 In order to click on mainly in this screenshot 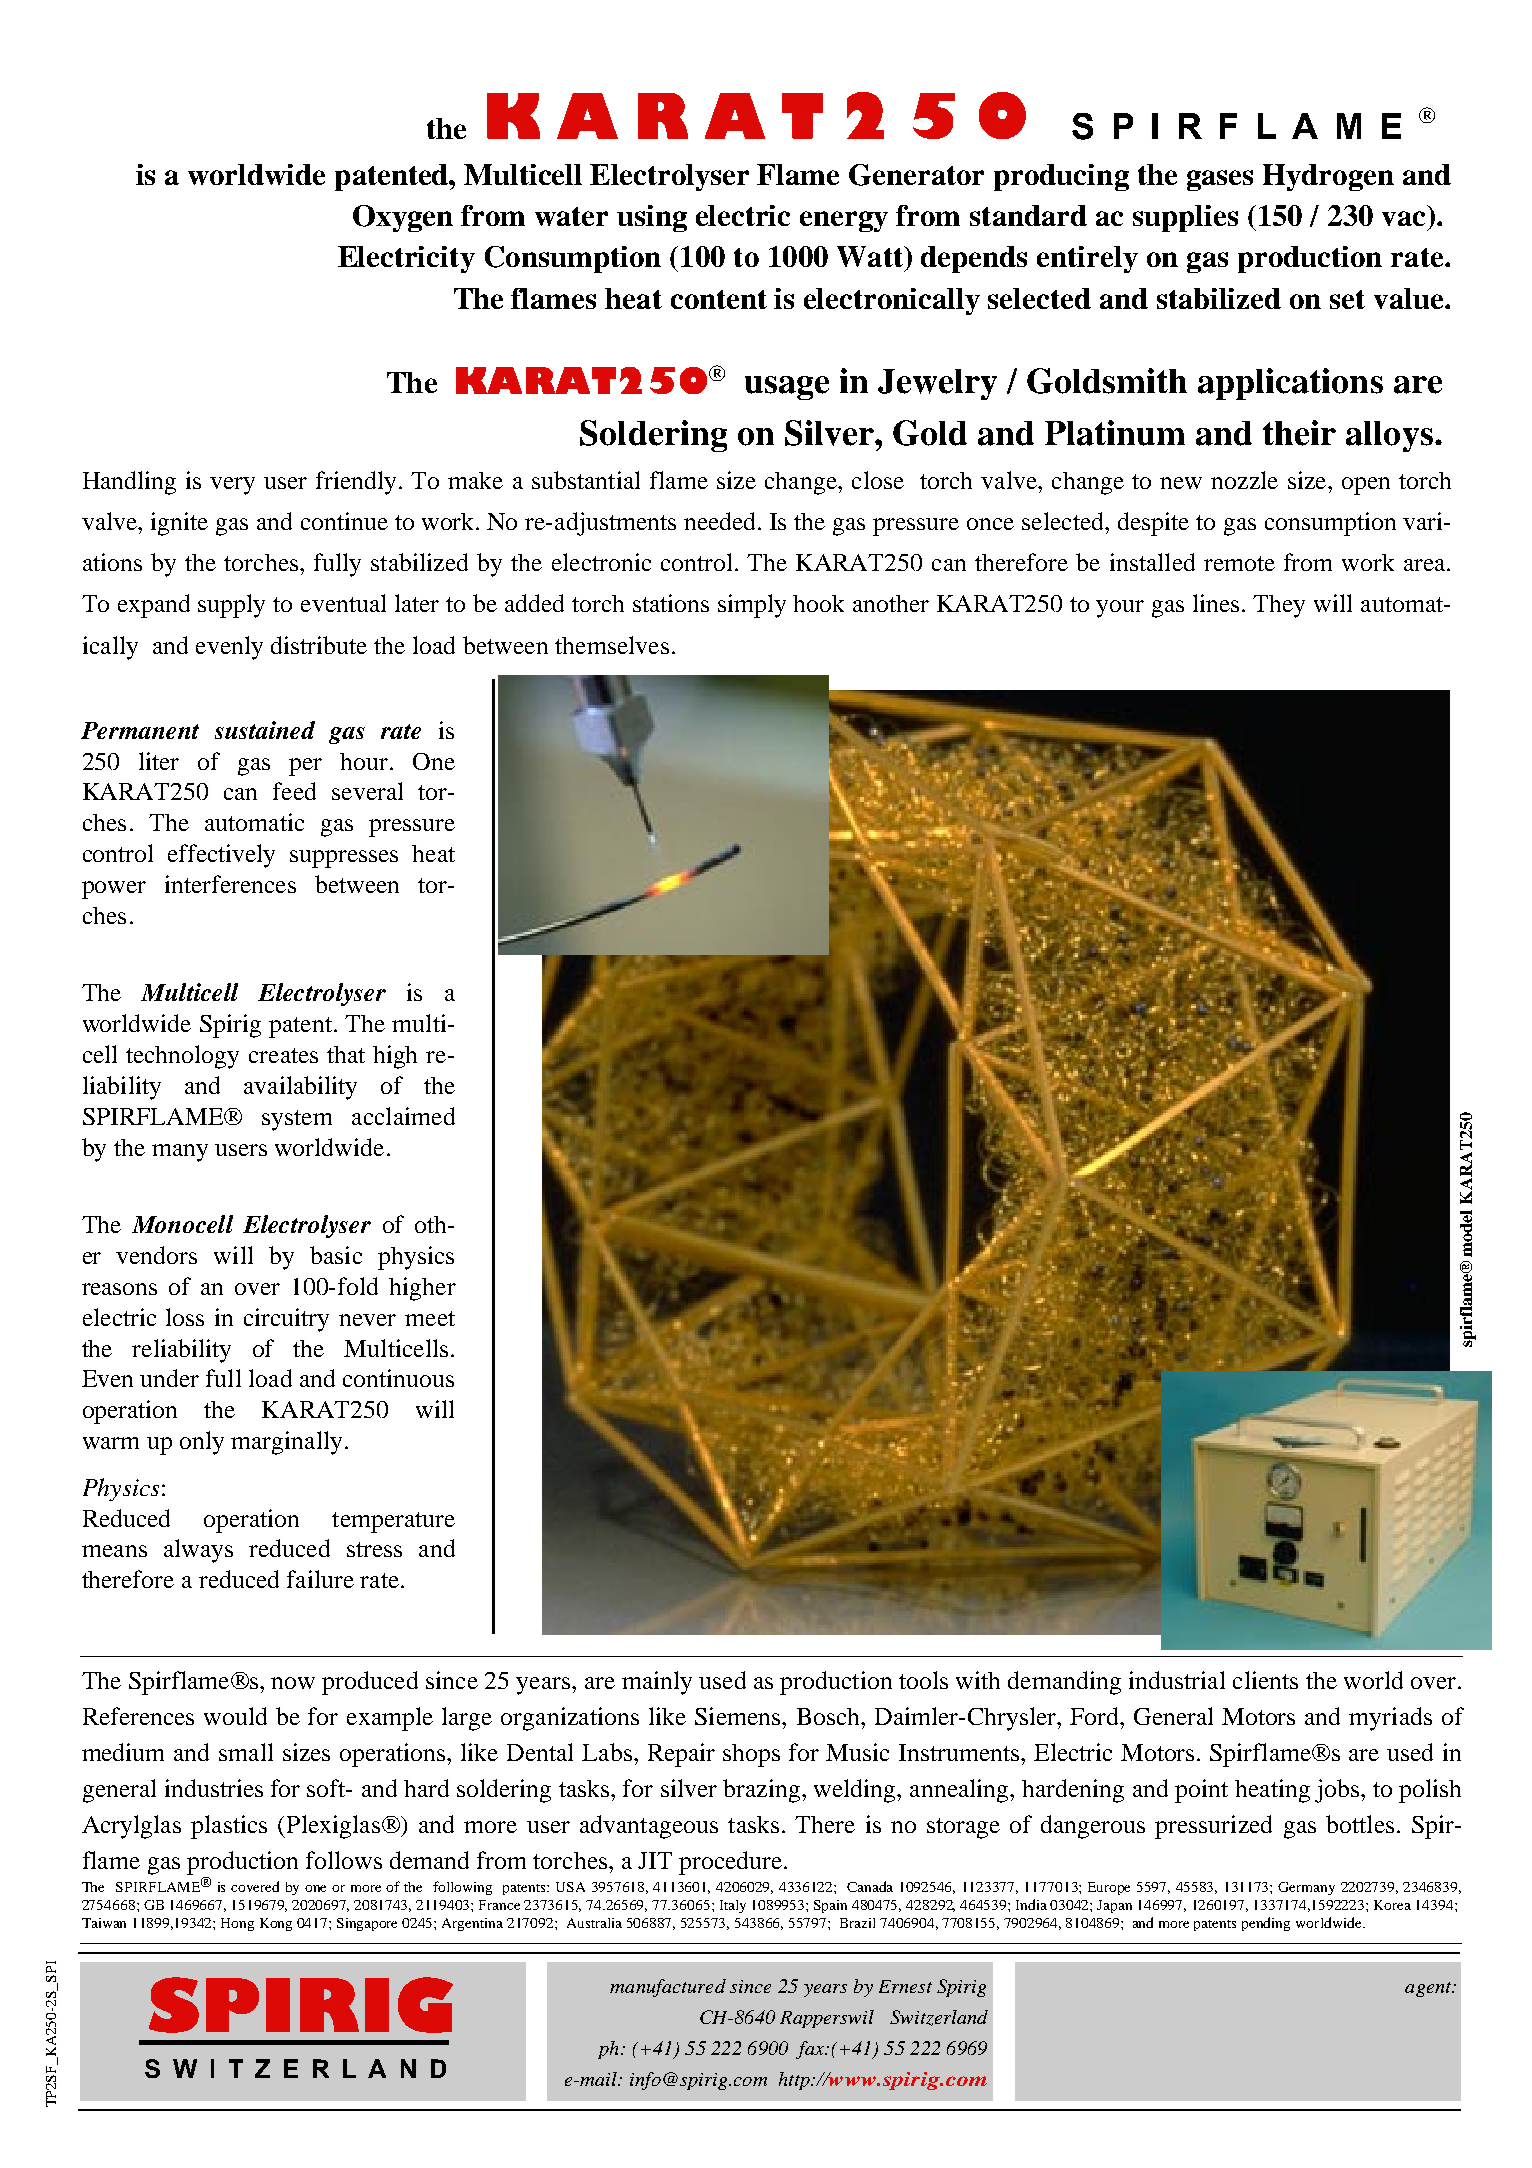, I will do `click(657, 1683)`.
